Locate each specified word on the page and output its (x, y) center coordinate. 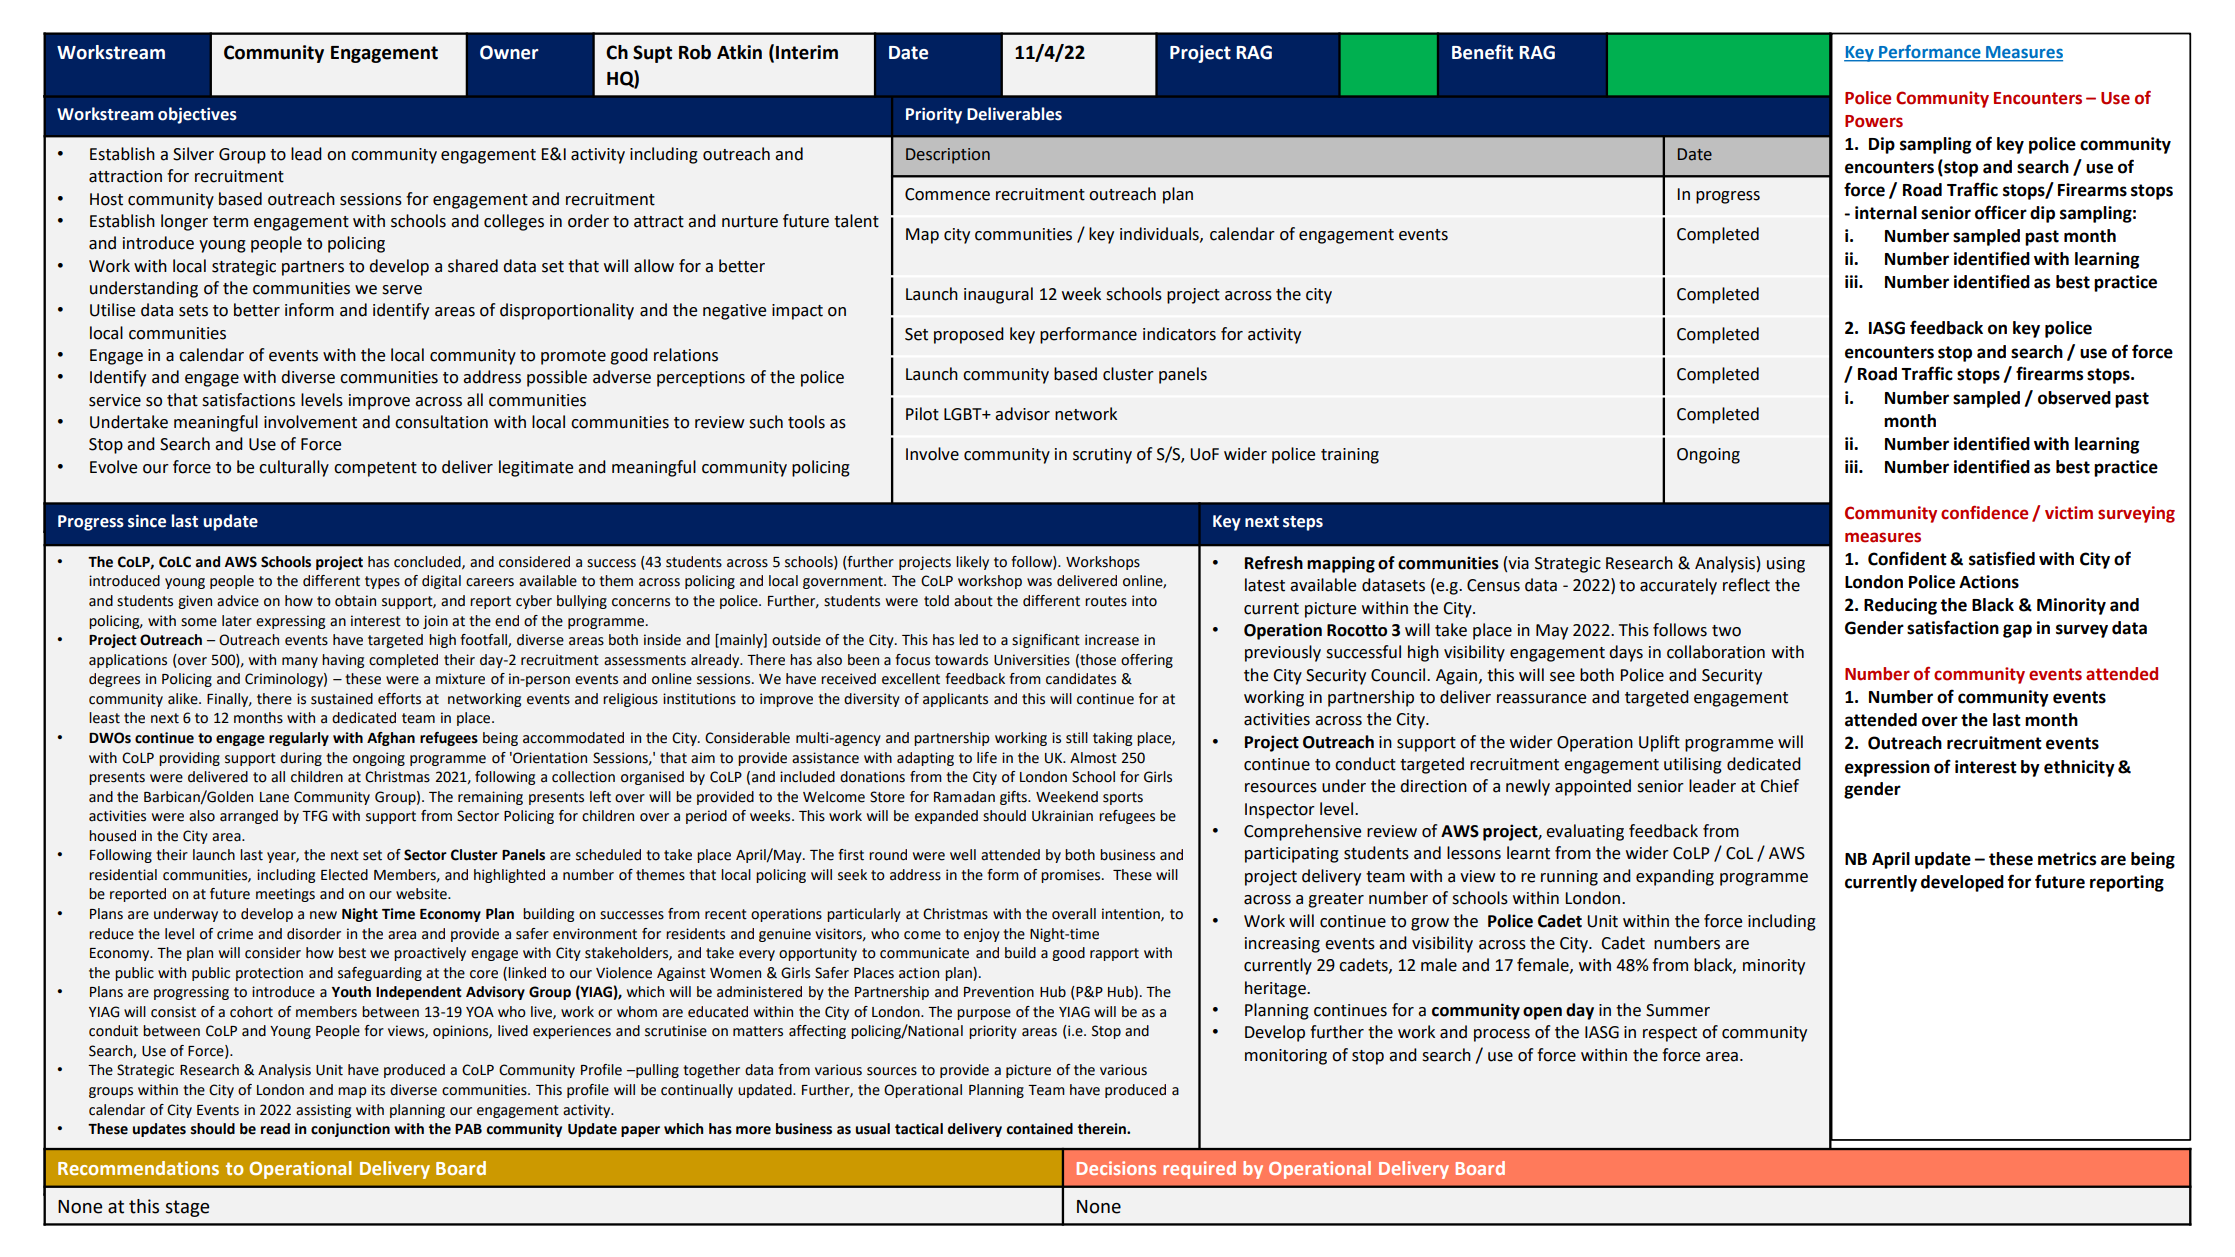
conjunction (350, 1130)
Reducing (1900, 606)
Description (948, 156)
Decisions (1116, 1168)
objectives (197, 115)
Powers (1874, 121)
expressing (290, 622)
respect (1670, 1034)
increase (1112, 640)
